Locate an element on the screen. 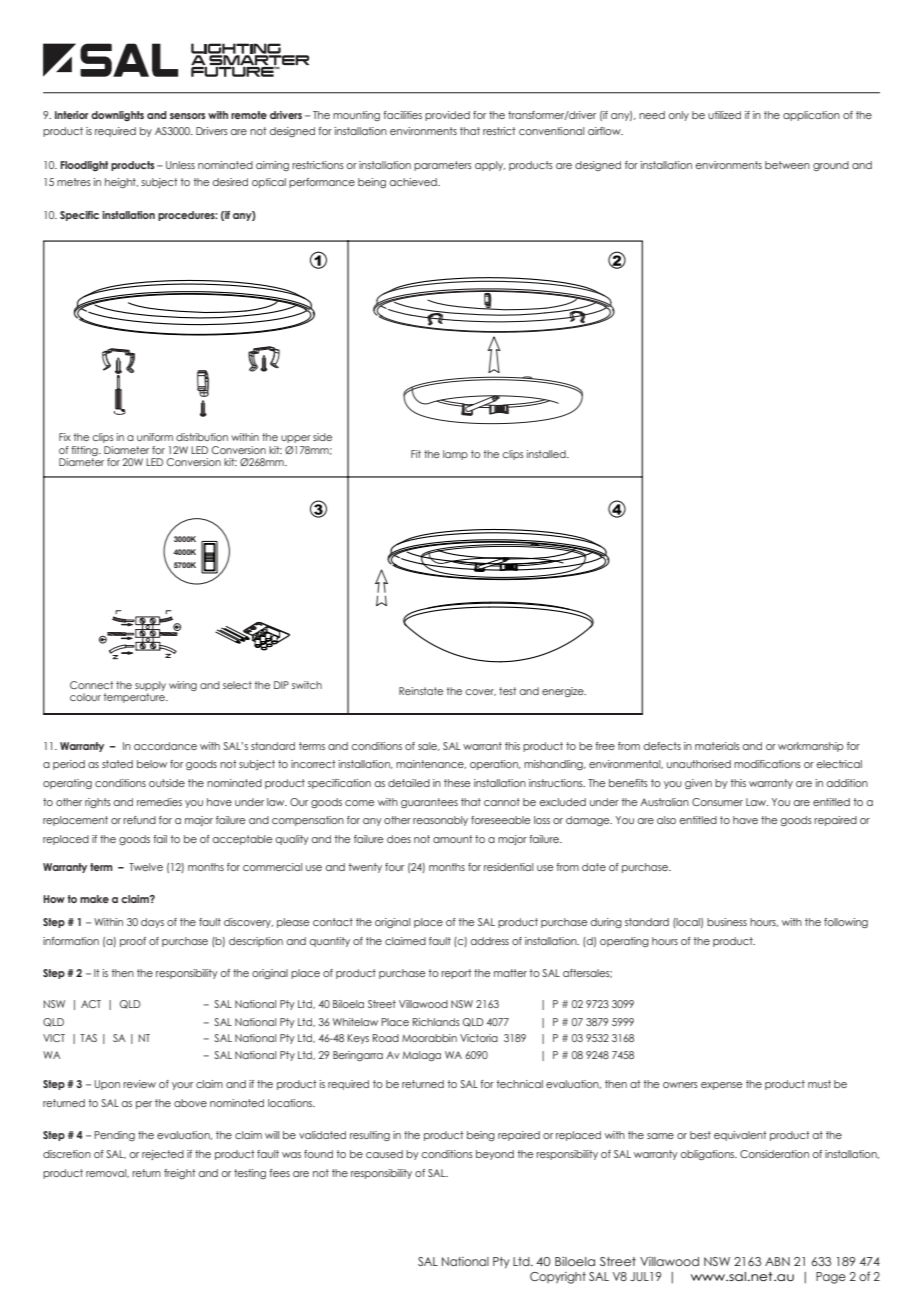  Copyright is located at coordinates (558, 1278).
